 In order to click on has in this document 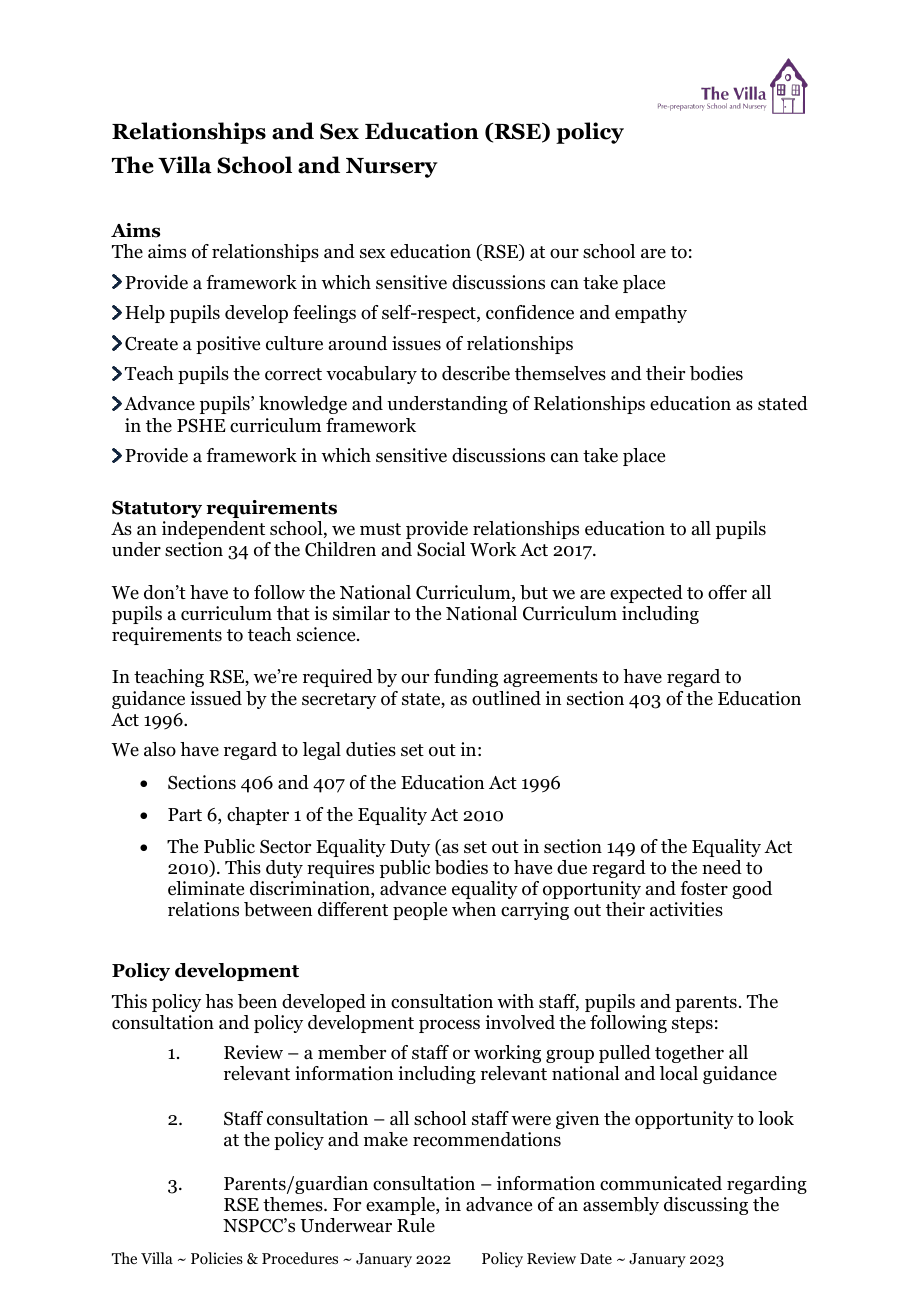, I will do `click(219, 1001)`.
